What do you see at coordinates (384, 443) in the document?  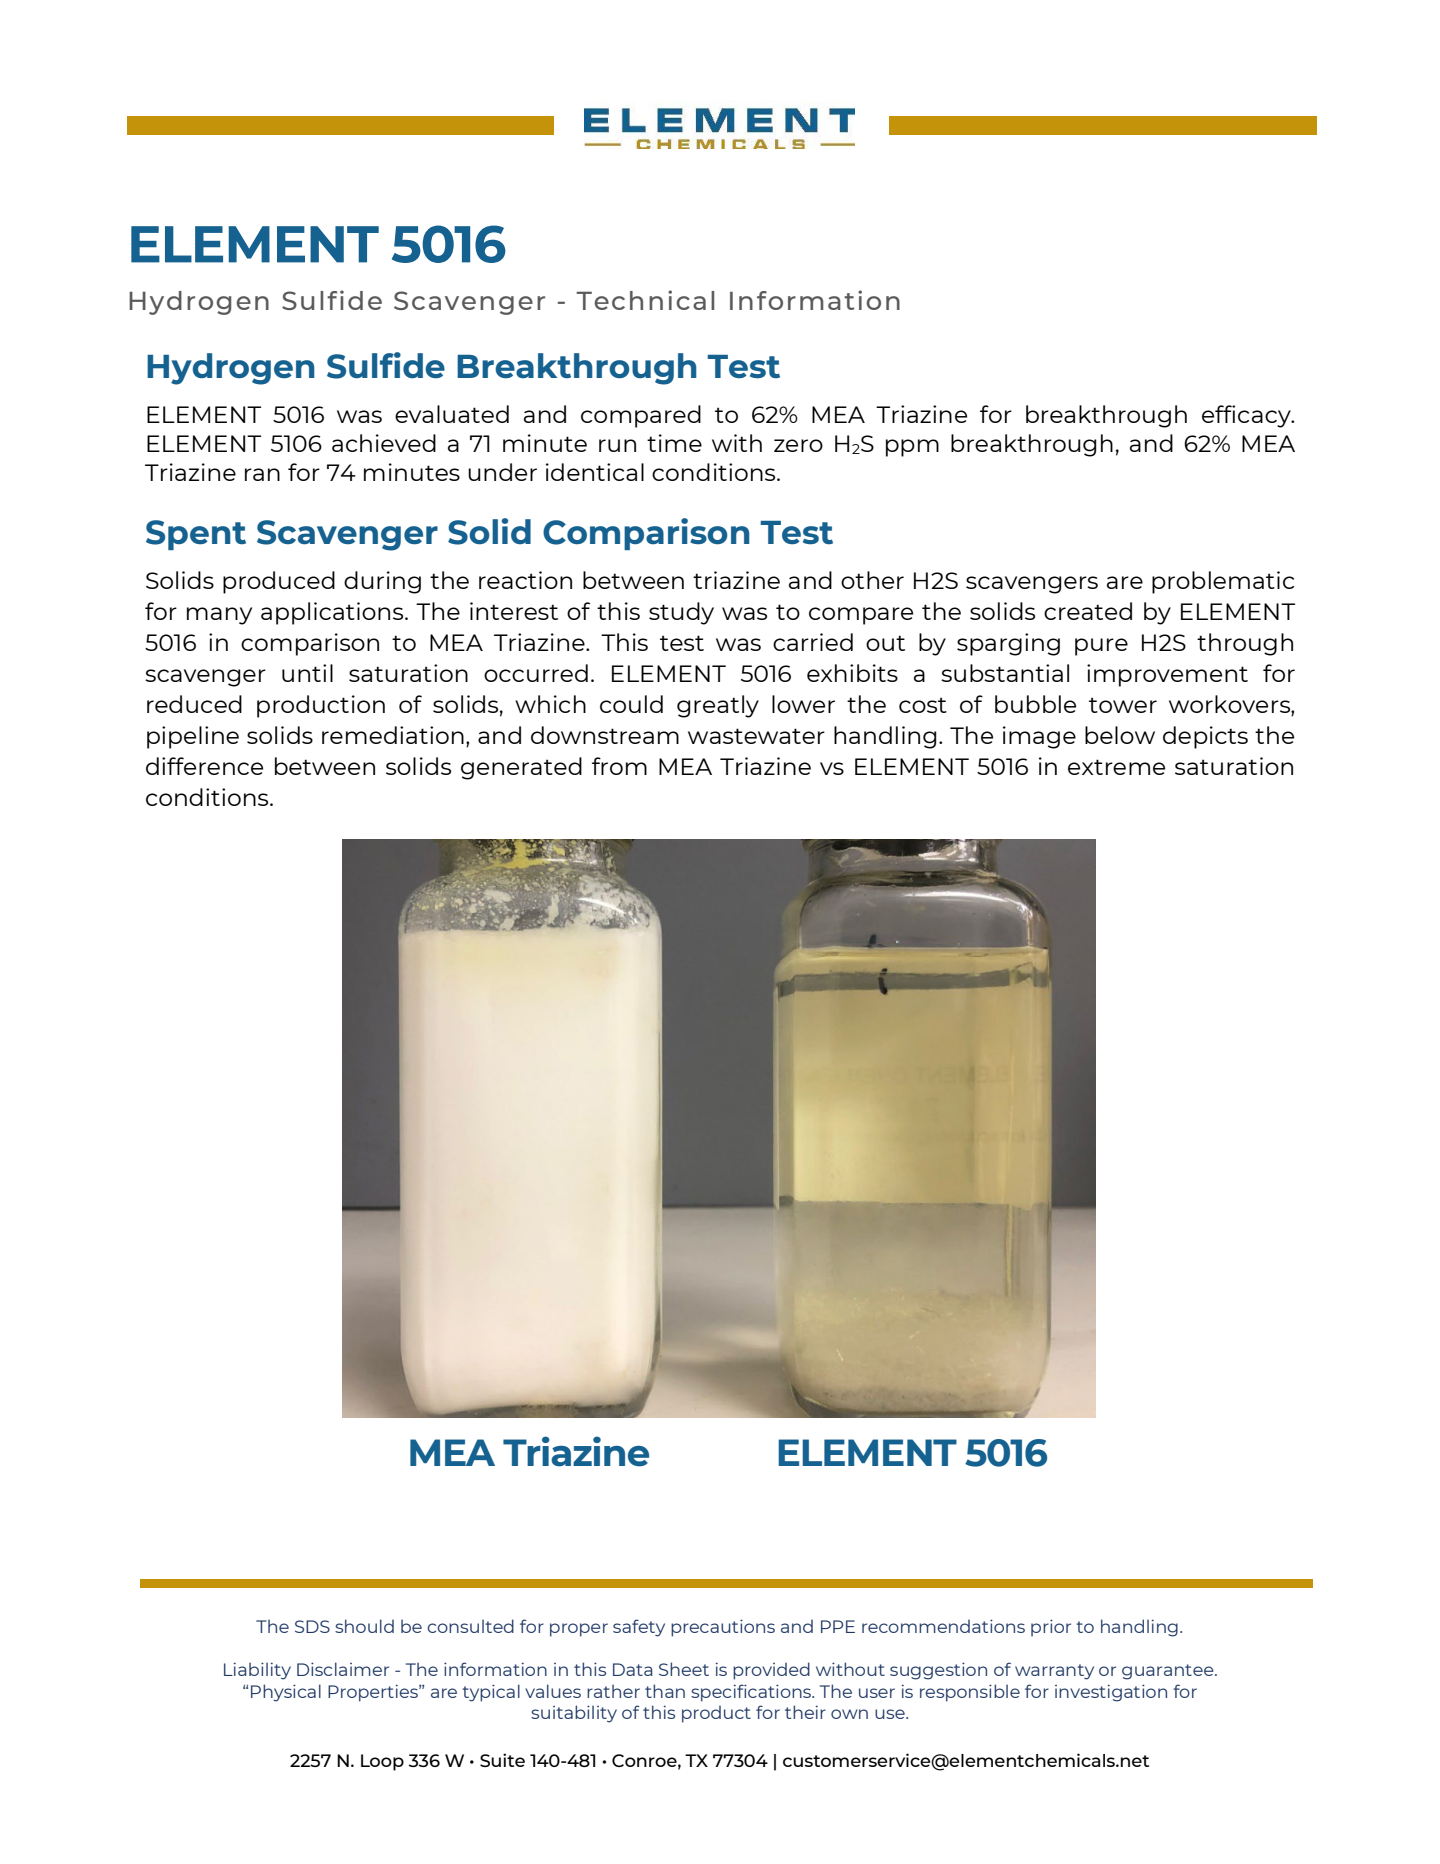 I see `achieved` at bounding box center [384, 443].
